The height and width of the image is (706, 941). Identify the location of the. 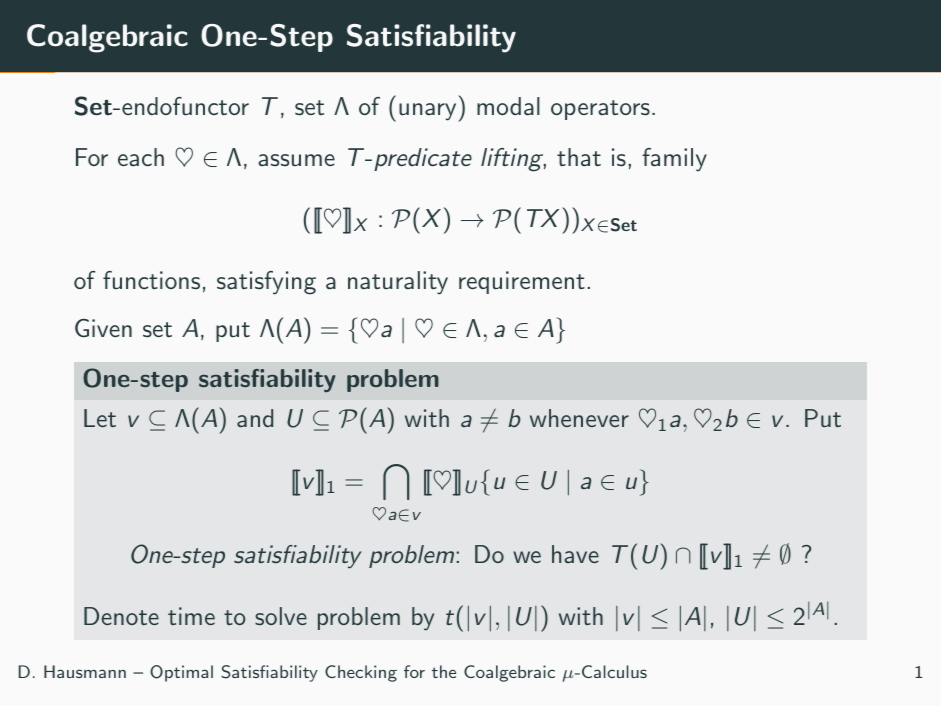
(444, 671).
